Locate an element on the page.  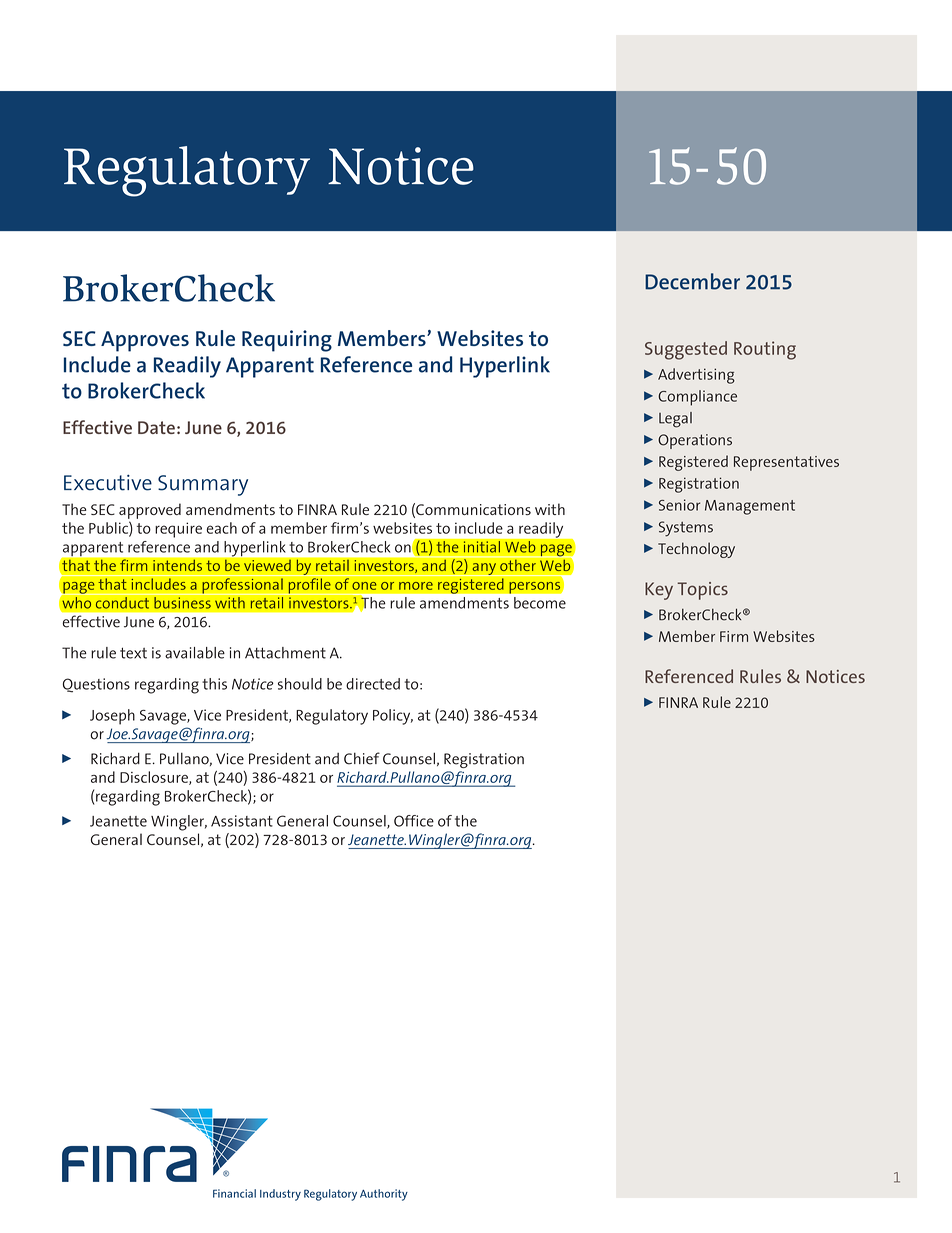
Approves is located at coordinates (145, 341).
